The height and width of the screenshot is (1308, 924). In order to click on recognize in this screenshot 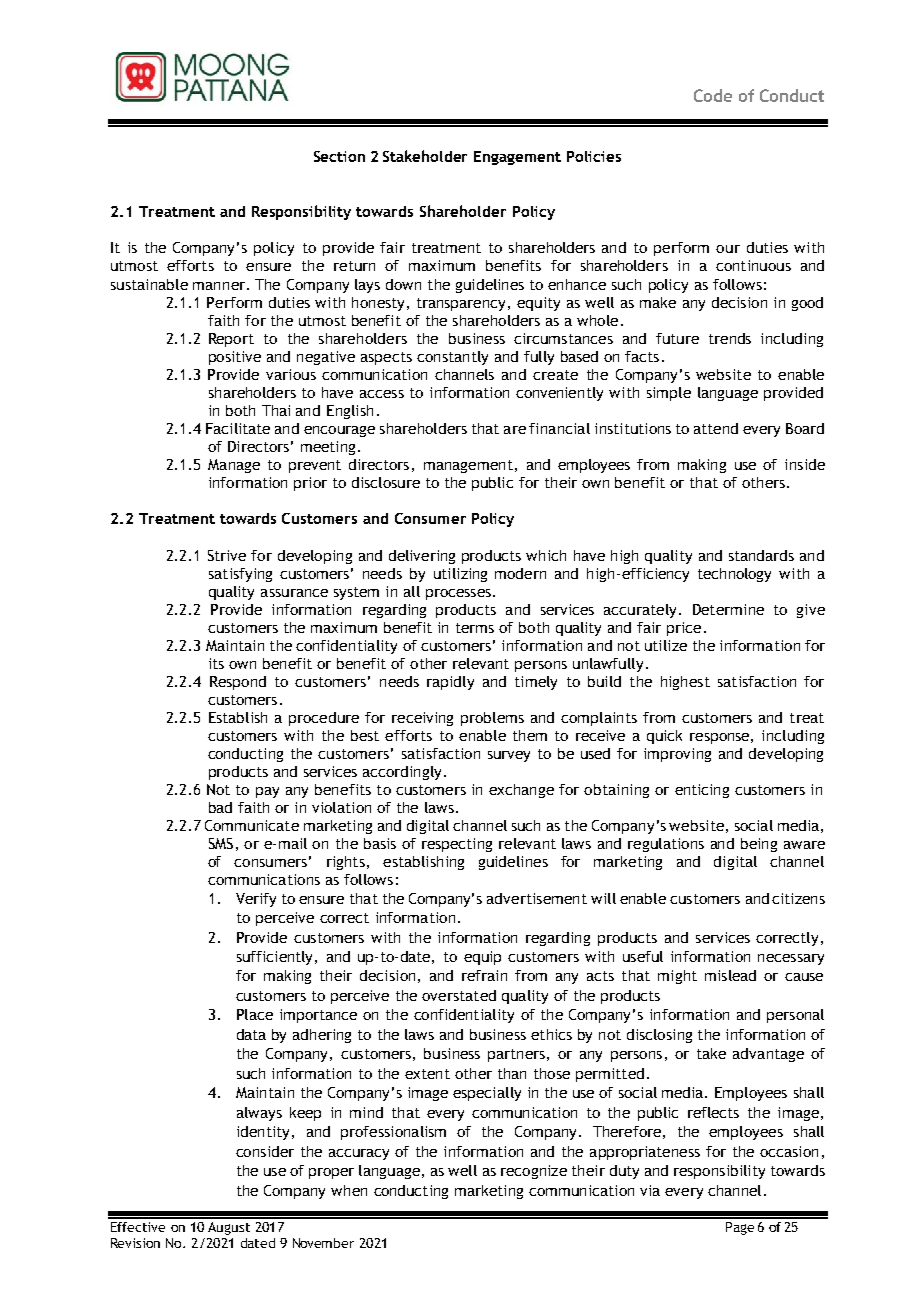, I will do `click(534, 1172)`.
